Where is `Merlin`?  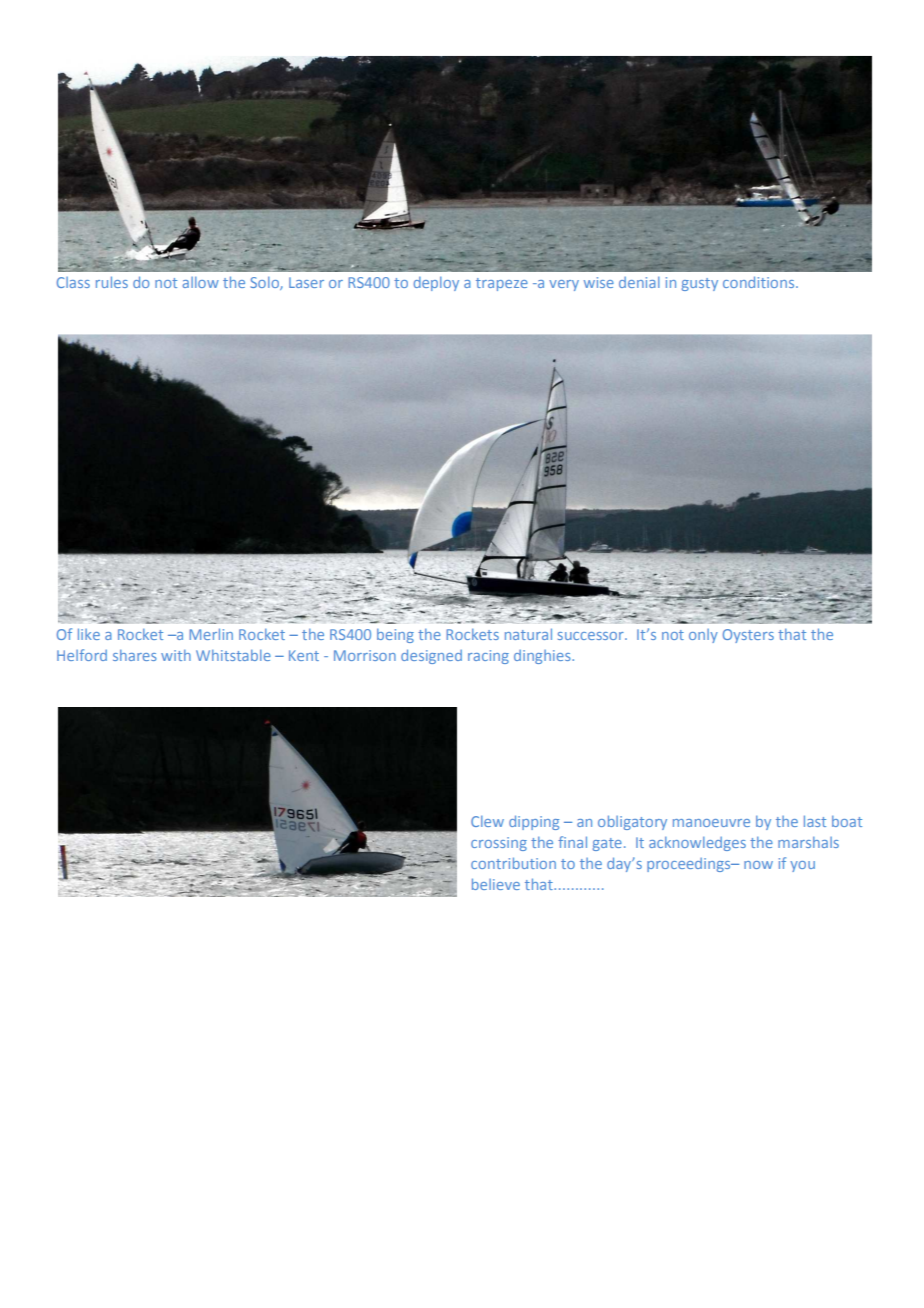
Merlin is located at coordinates (211, 634).
